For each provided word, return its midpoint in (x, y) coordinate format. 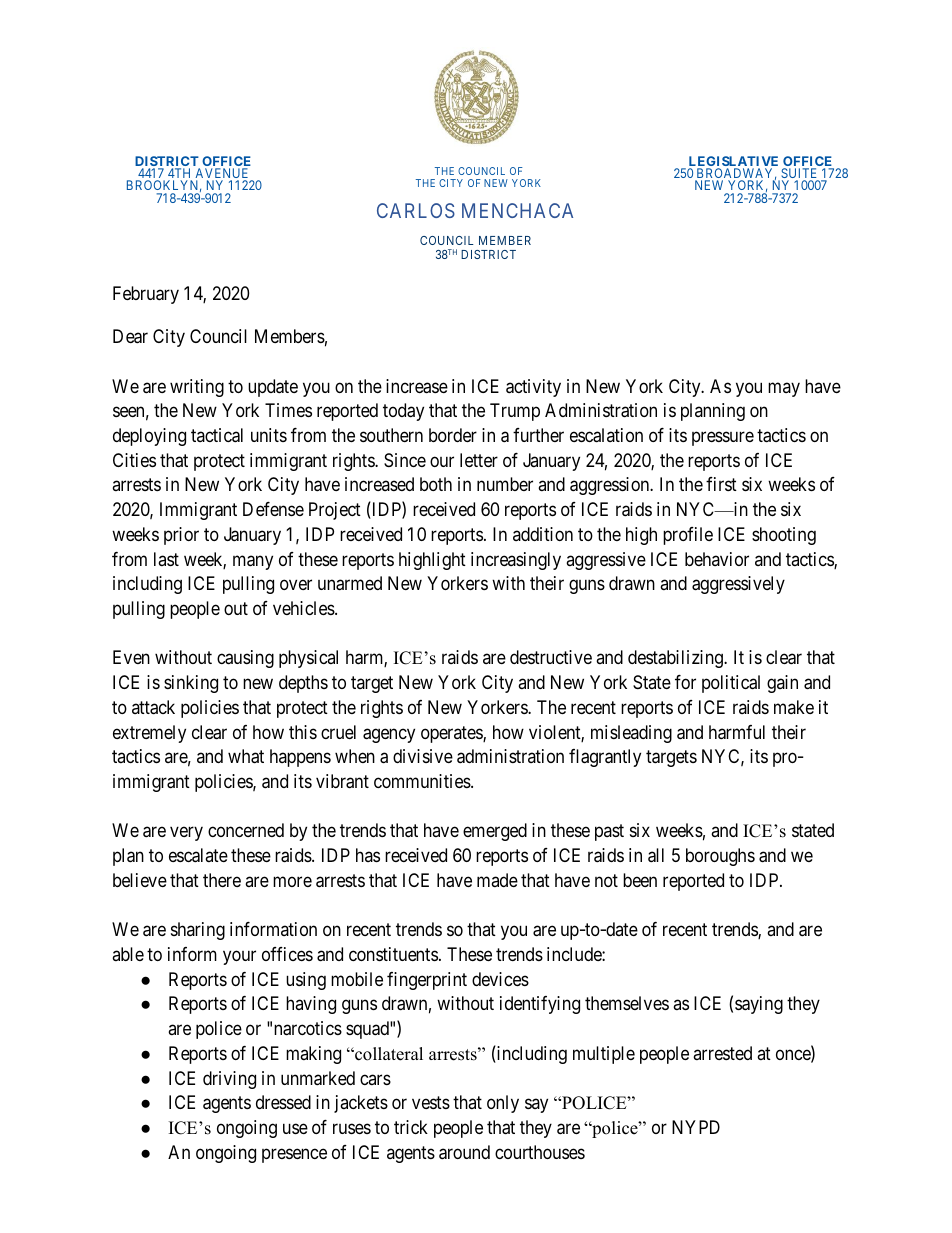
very (186, 834)
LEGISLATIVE (733, 162)
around (464, 1152)
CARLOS (416, 210)
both (436, 484)
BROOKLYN (164, 187)
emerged (495, 832)
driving (229, 1080)
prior (181, 536)
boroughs (720, 857)
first (721, 484)
